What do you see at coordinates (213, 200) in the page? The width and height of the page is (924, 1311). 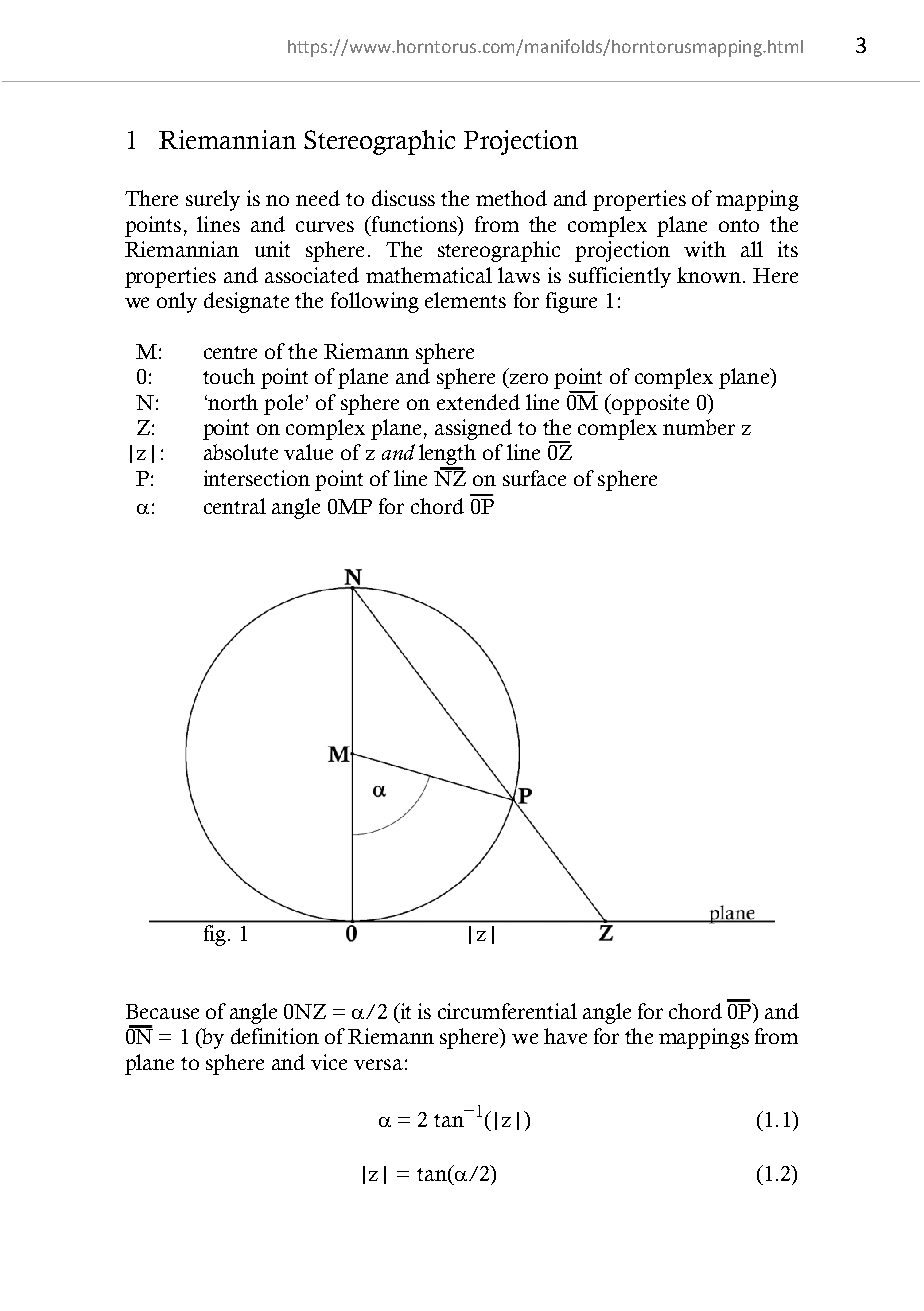 I see `surely` at bounding box center [213, 200].
